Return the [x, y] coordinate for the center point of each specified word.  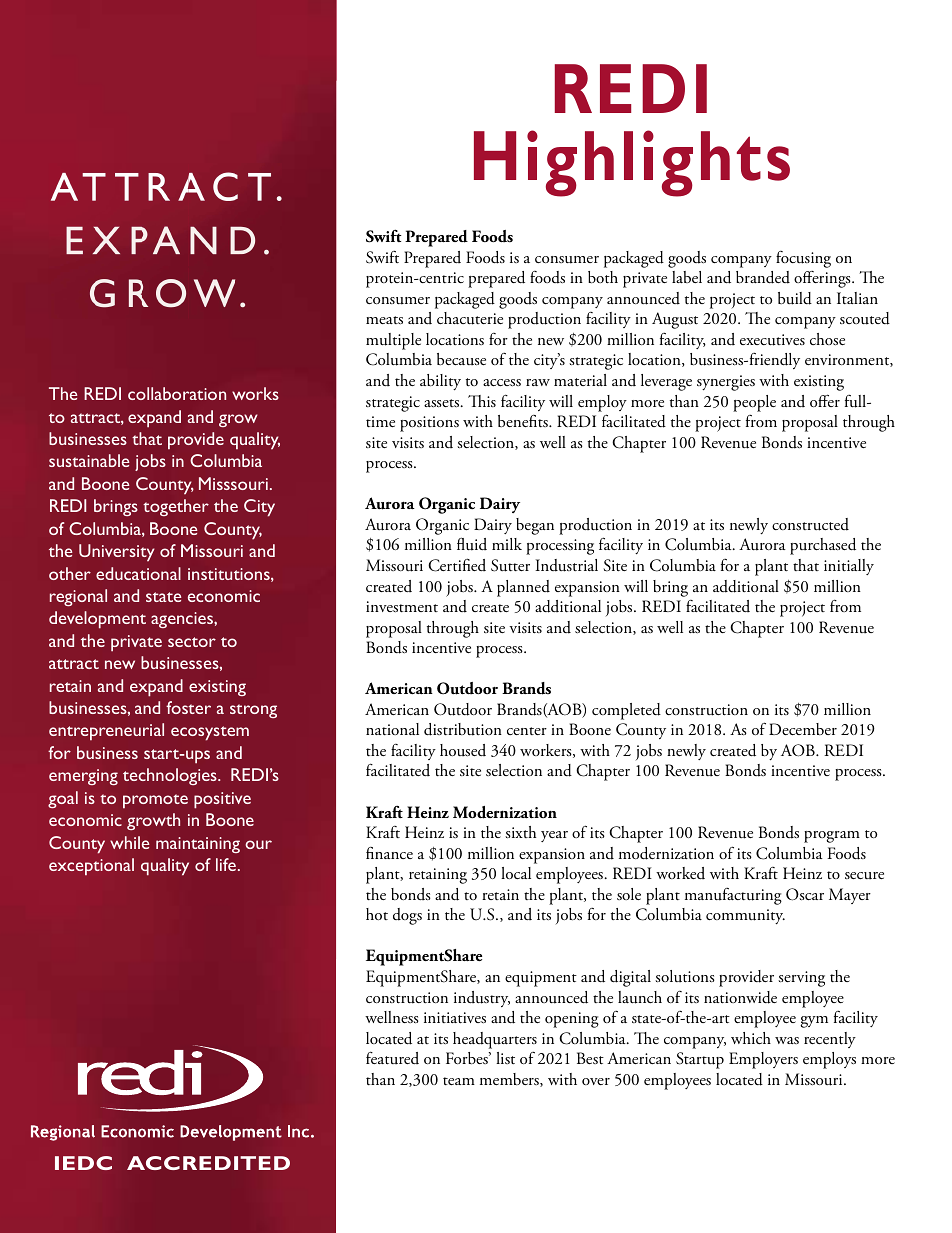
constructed [810, 524]
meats [384, 320]
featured [392, 1058]
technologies [171, 776]
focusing [803, 259]
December [803, 729]
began [535, 526]
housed [463, 750]
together [176, 507]
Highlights [632, 163]
